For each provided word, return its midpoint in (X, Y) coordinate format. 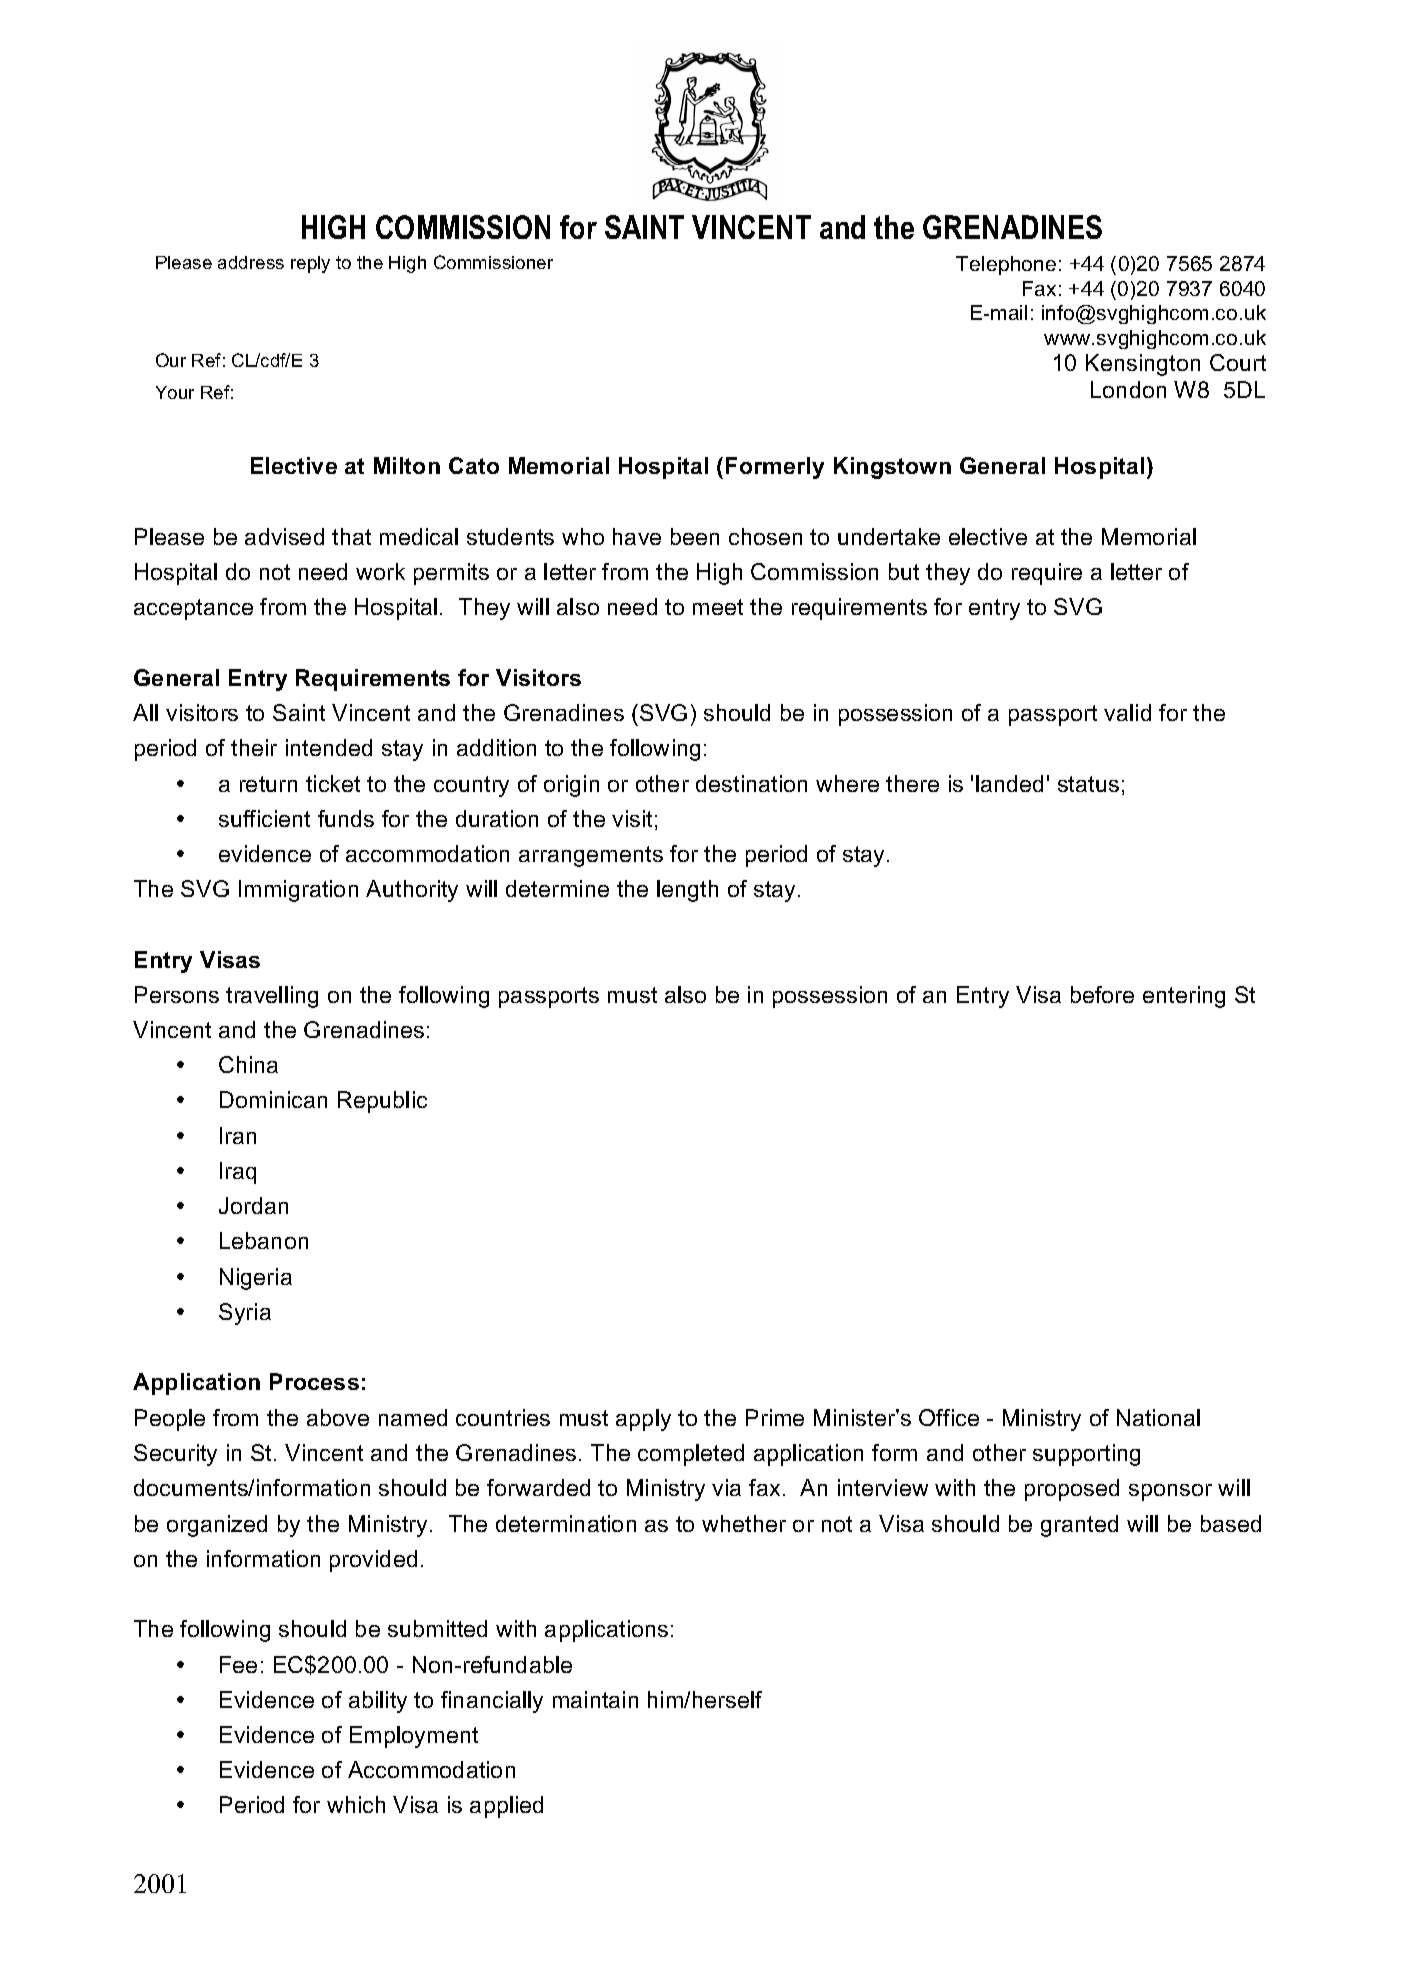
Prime (775, 1417)
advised (284, 536)
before (1102, 994)
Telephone (1006, 265)
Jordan (253, 1205)
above (338, 1417)
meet (718, 607)
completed (691, 1455)
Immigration (298, 891)
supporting (1086, 1455)
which (356, 1804)
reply (310, 264)
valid (1127, 712)
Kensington (1143, 365)
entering (1184, 997)
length (687, 891)
